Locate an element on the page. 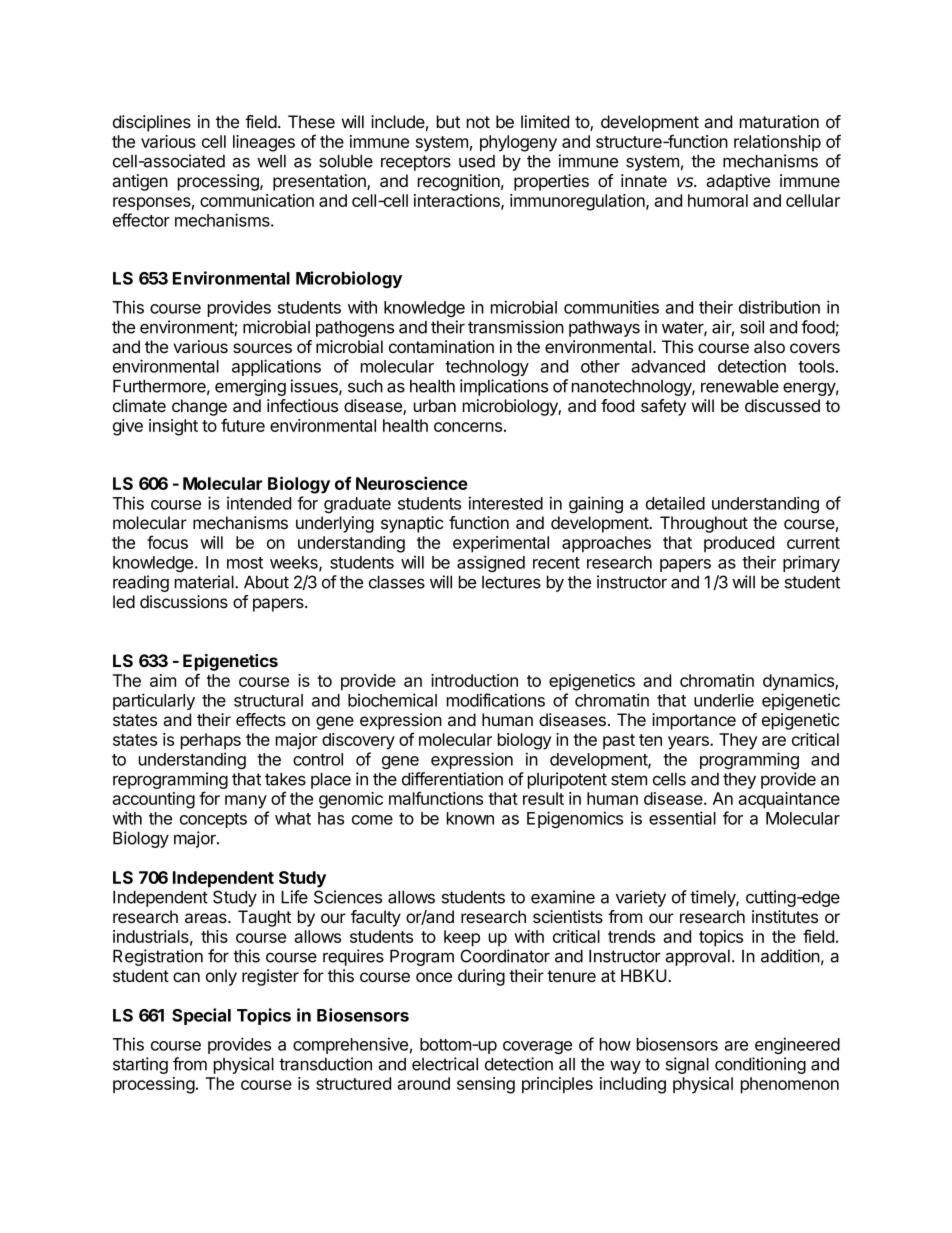 The image size is (952, 1233). introduction is located at coordinates (474, 680).
